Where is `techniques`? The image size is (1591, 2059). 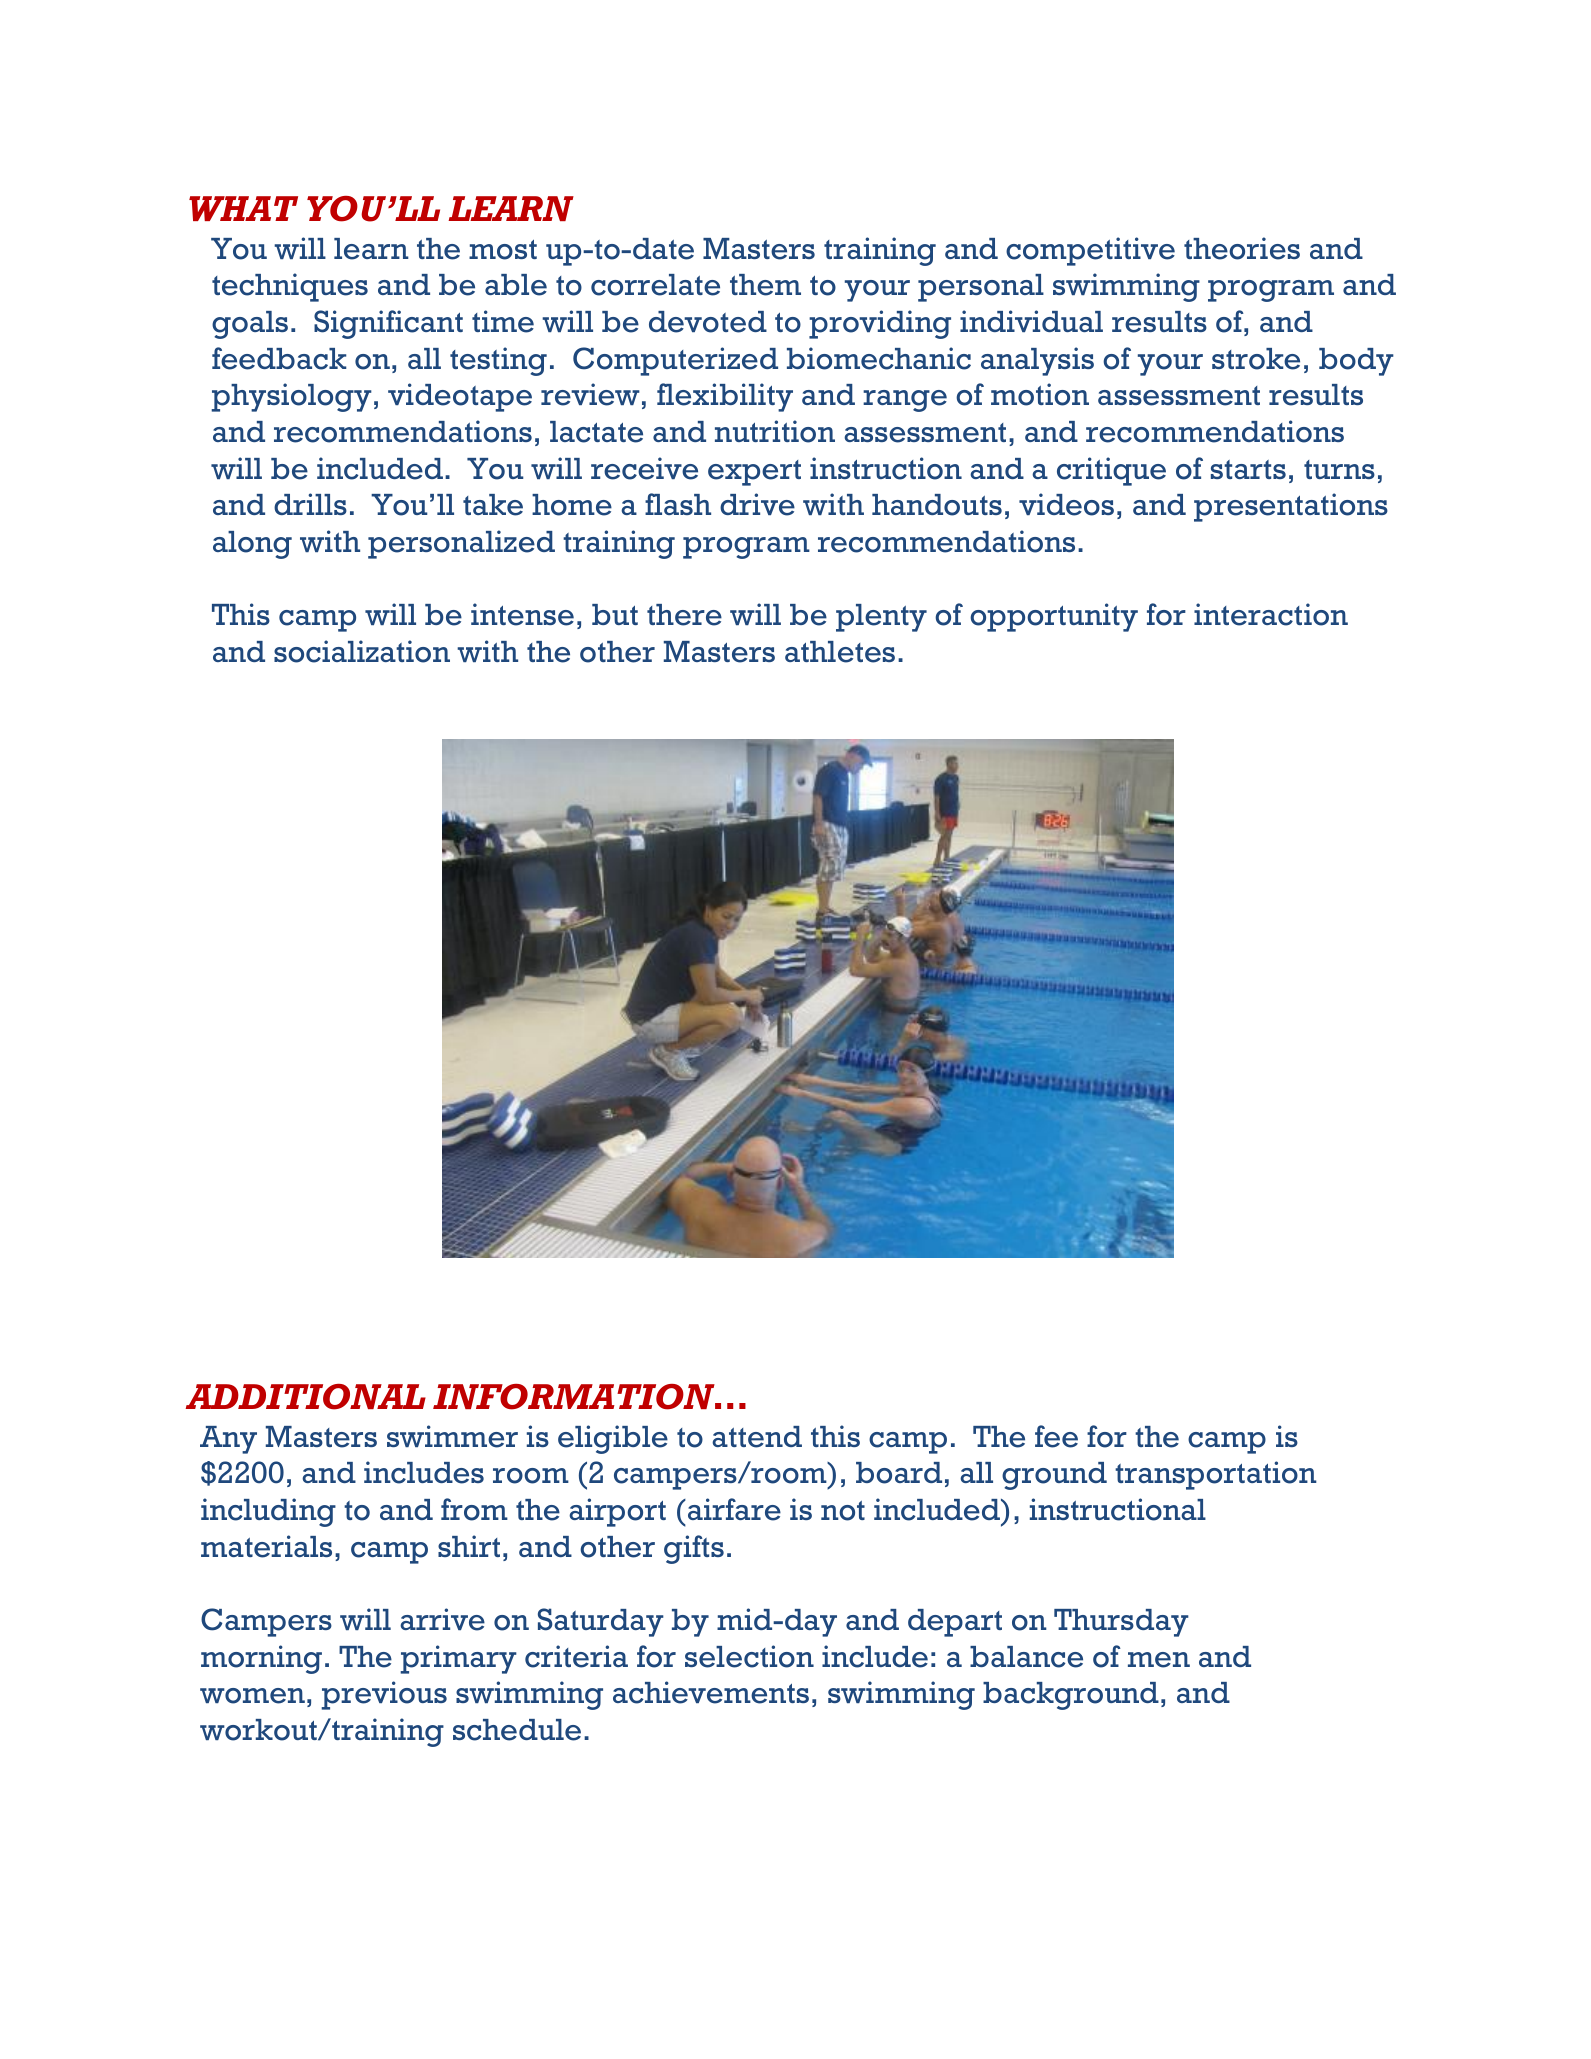 techniques is located at coordinates (290, 287).
